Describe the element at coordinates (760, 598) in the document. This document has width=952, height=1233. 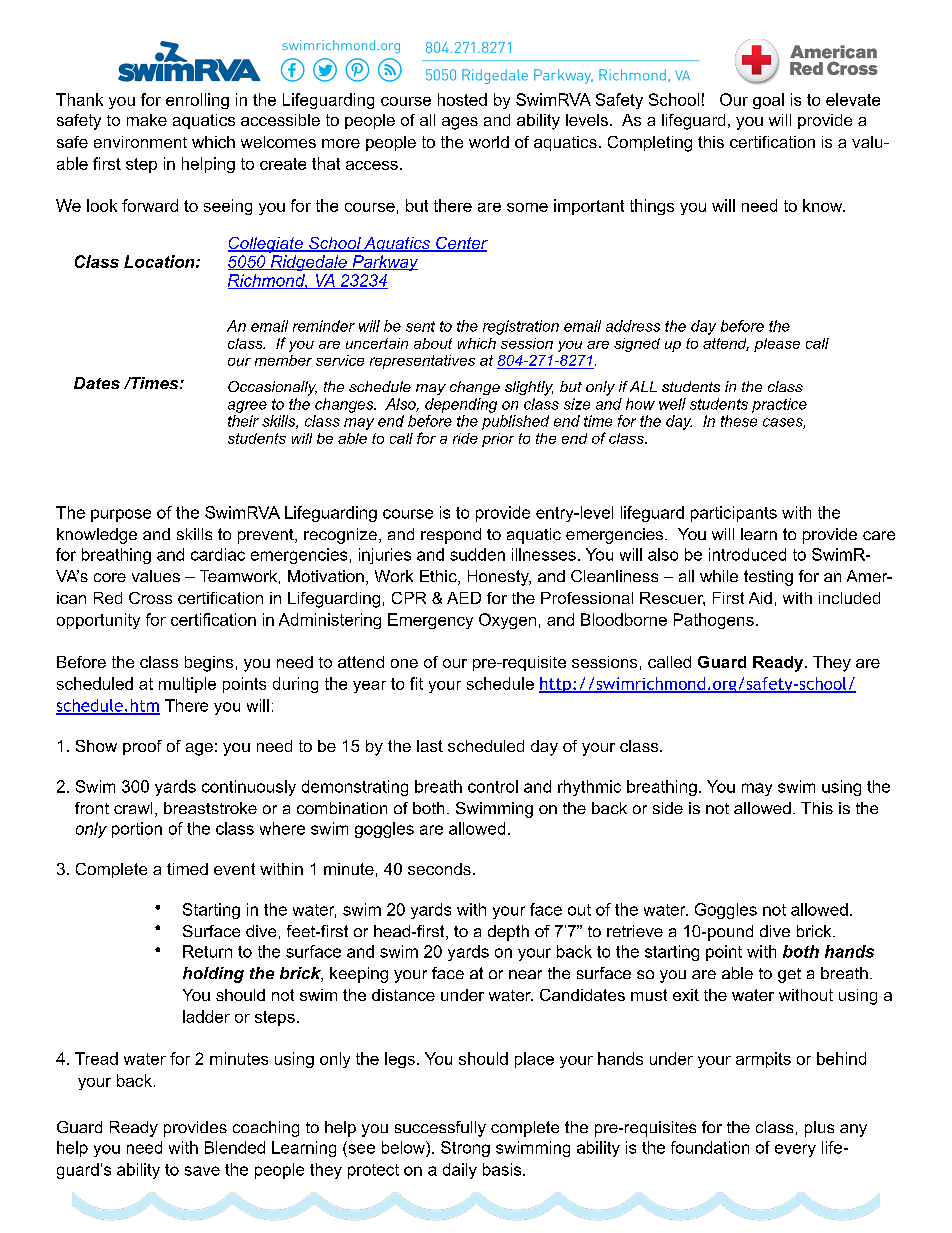
I see `Aid` at that location.
